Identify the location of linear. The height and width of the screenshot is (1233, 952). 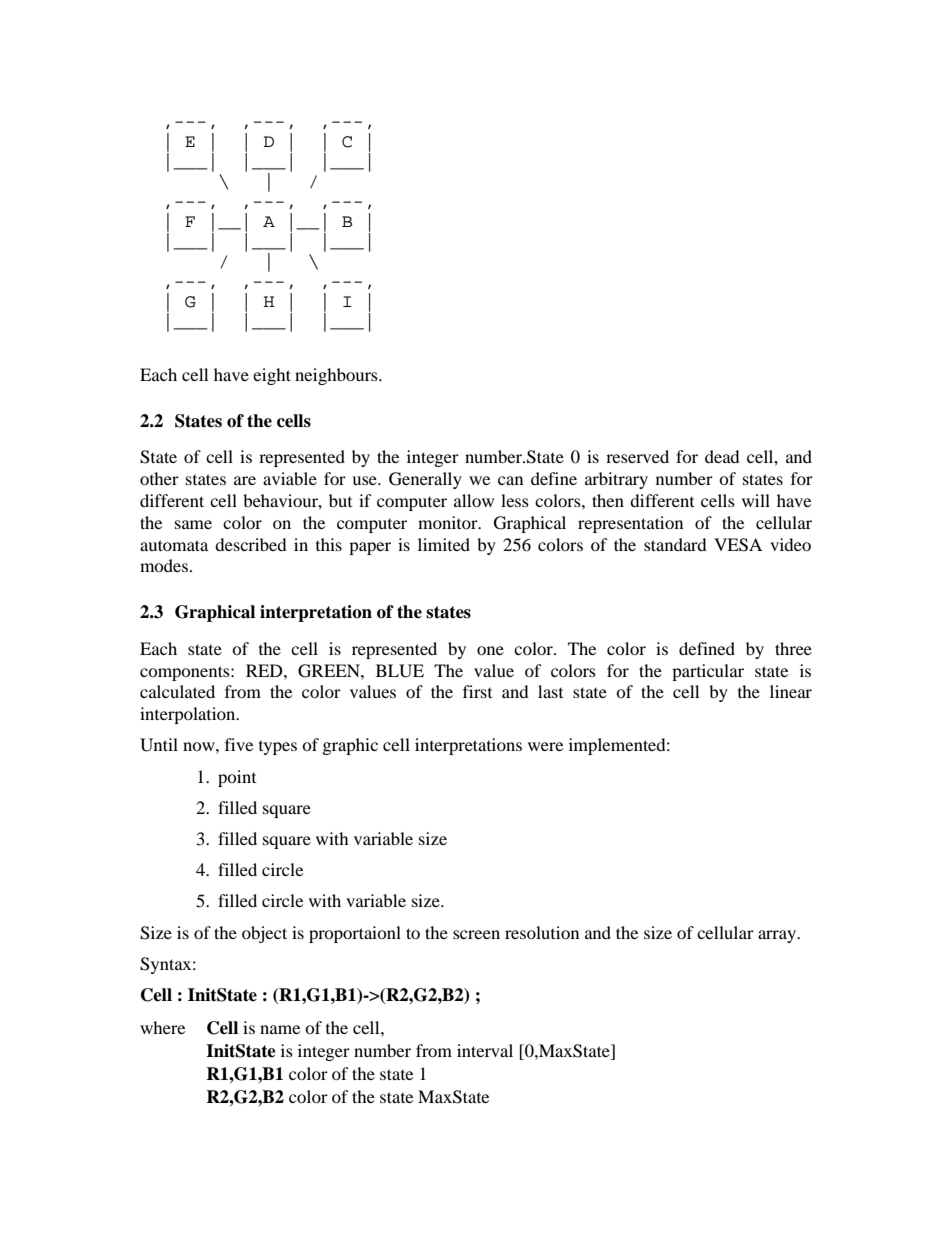
(791, 691).
